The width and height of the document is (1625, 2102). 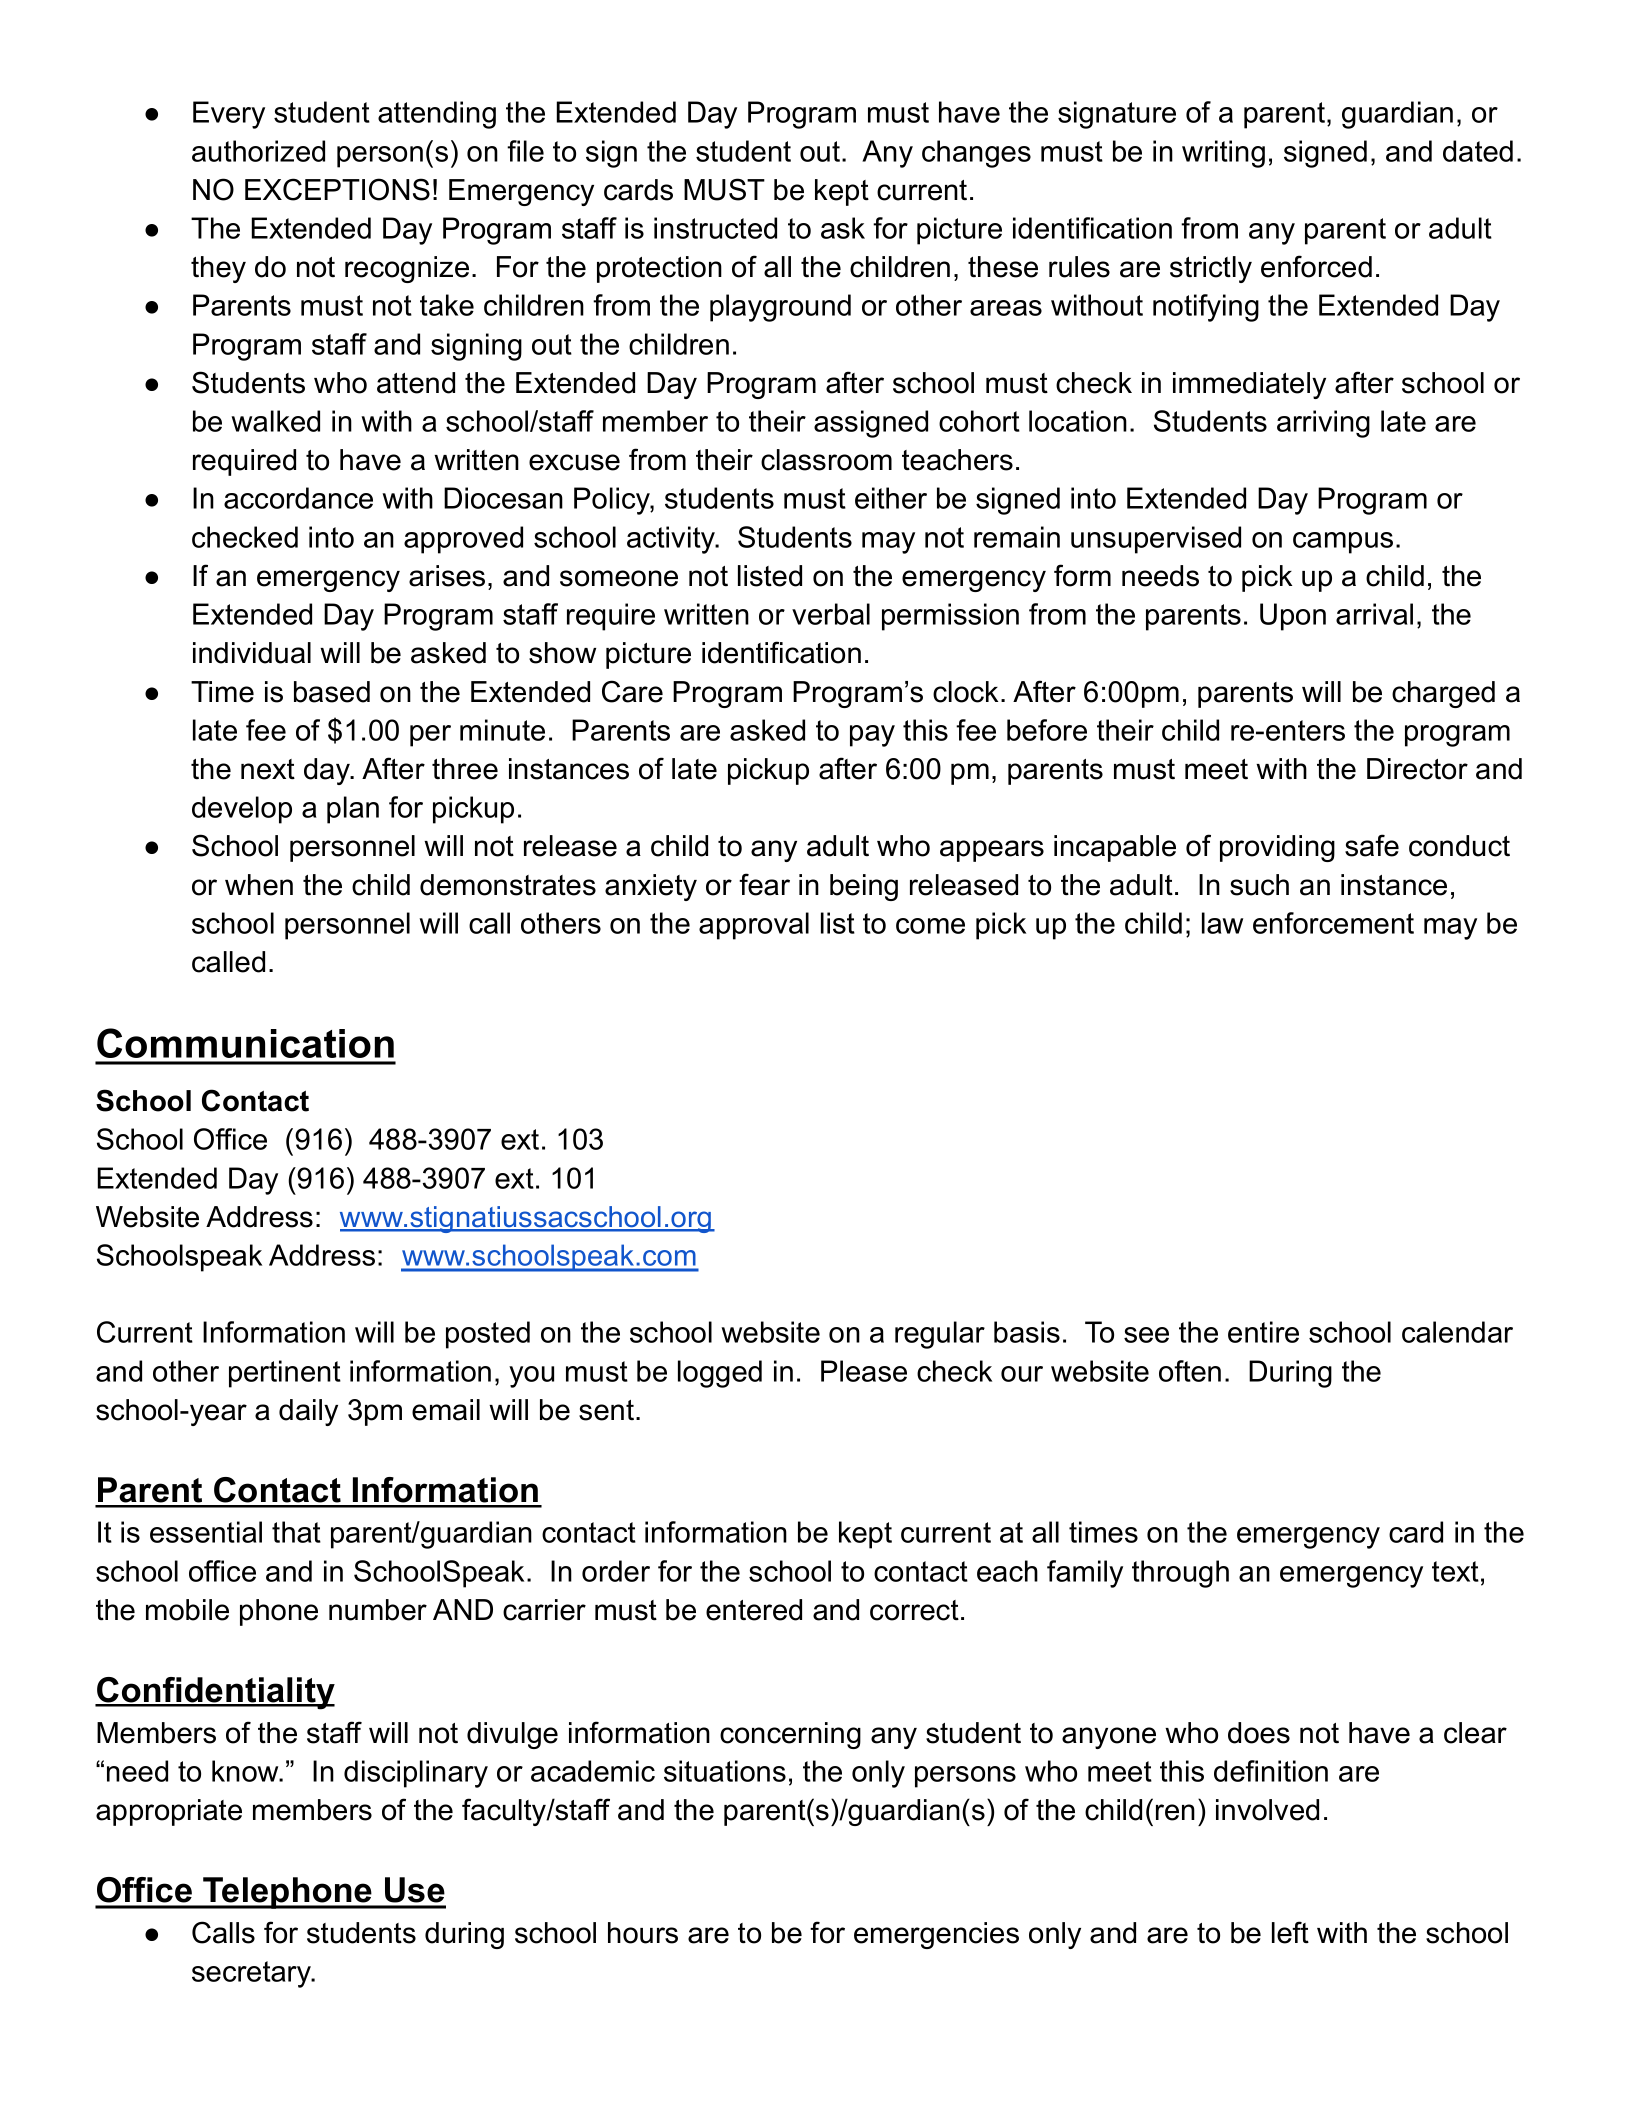 What do you see at coordinates (1333, 923) in the document?
I see `enforcement` at bounding box center [1333, 923].
